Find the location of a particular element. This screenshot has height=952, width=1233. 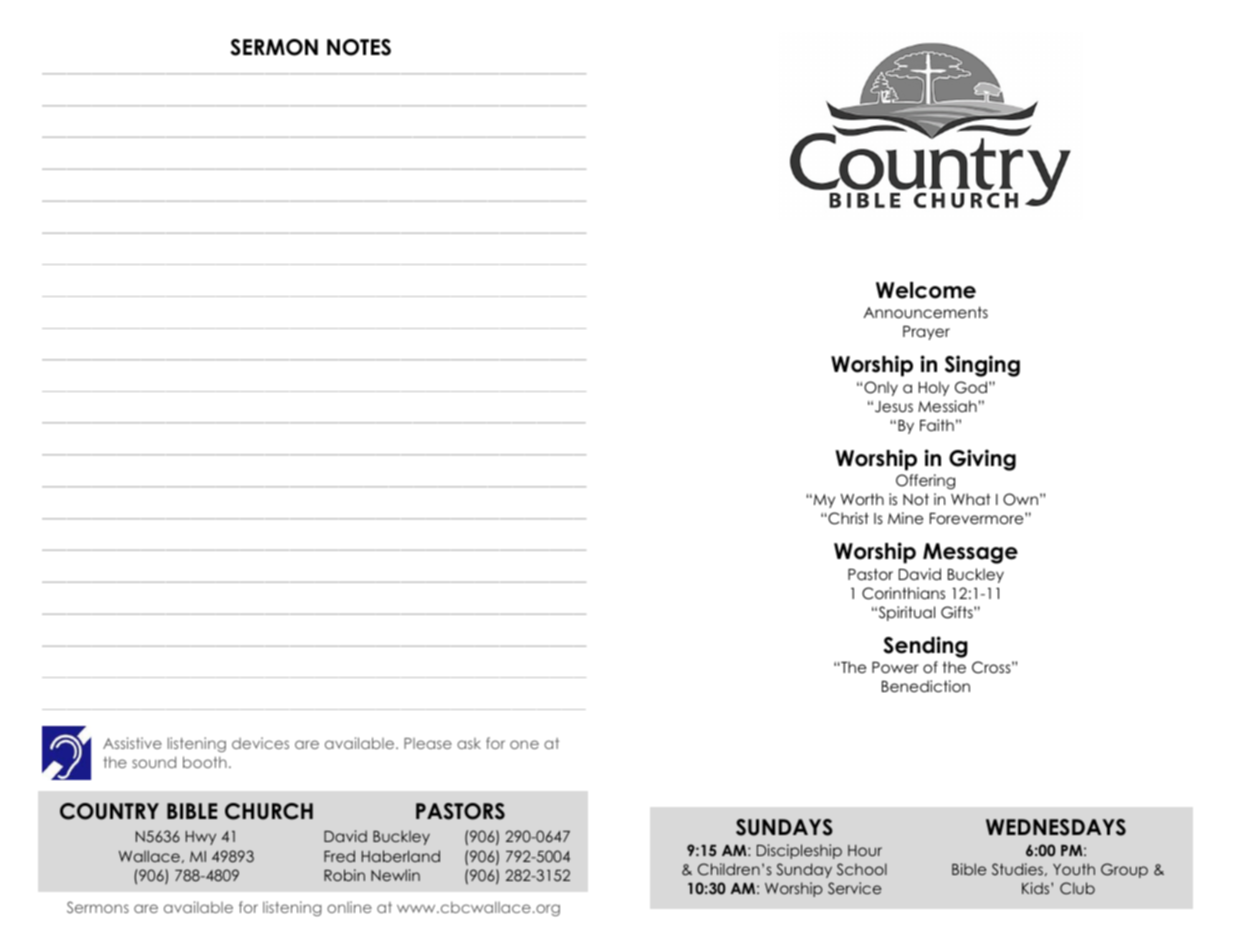

devices is located at coordinates (260, 743).
